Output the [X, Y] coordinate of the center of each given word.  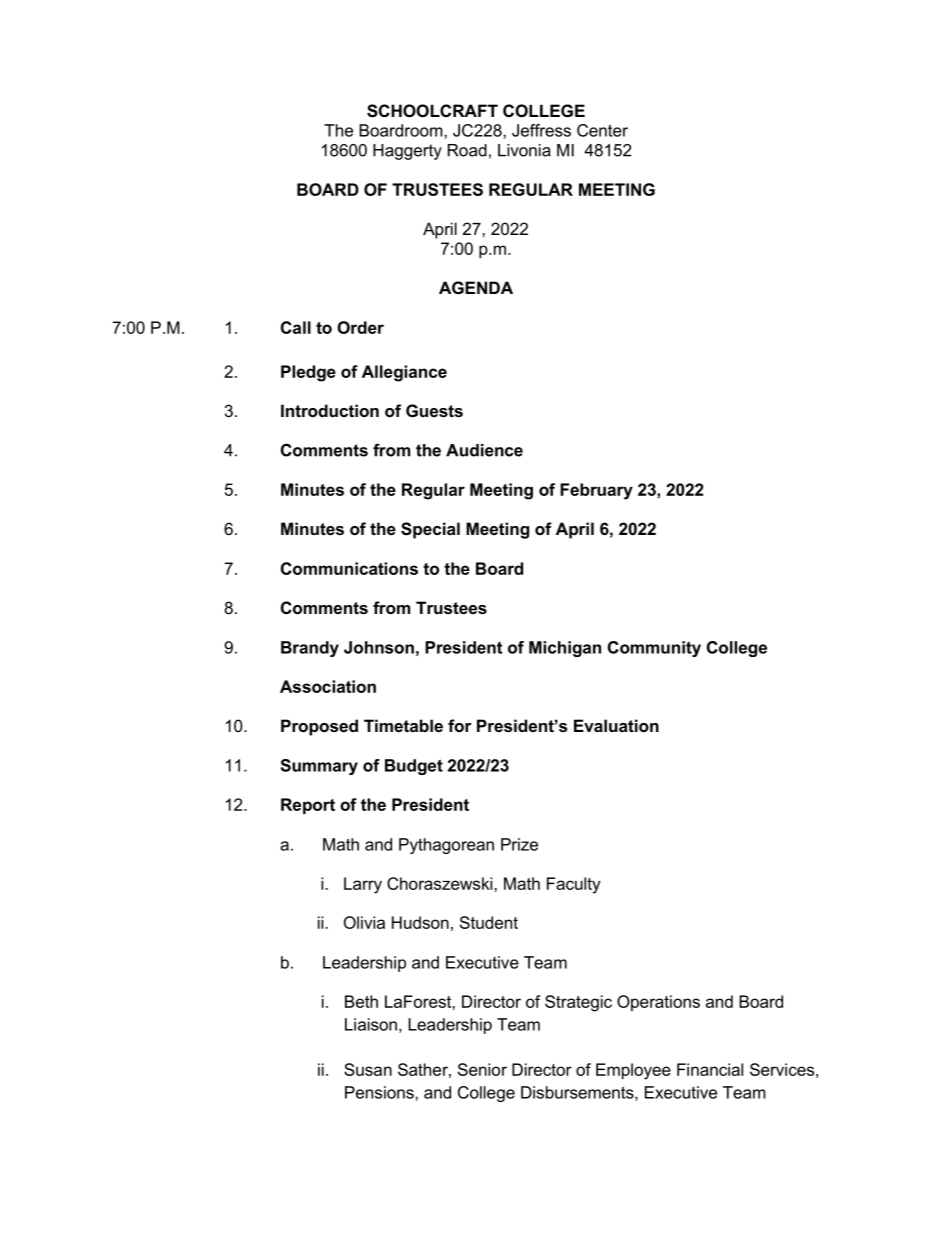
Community [654, 649]
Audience [484, 450]
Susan [368, 1069]
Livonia [524, 150]
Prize [519, 844]
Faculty [574, 885]
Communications [349, 568]
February [596, 491]
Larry [363, 885]
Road [467, 150]
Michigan [565, 649]
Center [602, 130]
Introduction [330, 410]
